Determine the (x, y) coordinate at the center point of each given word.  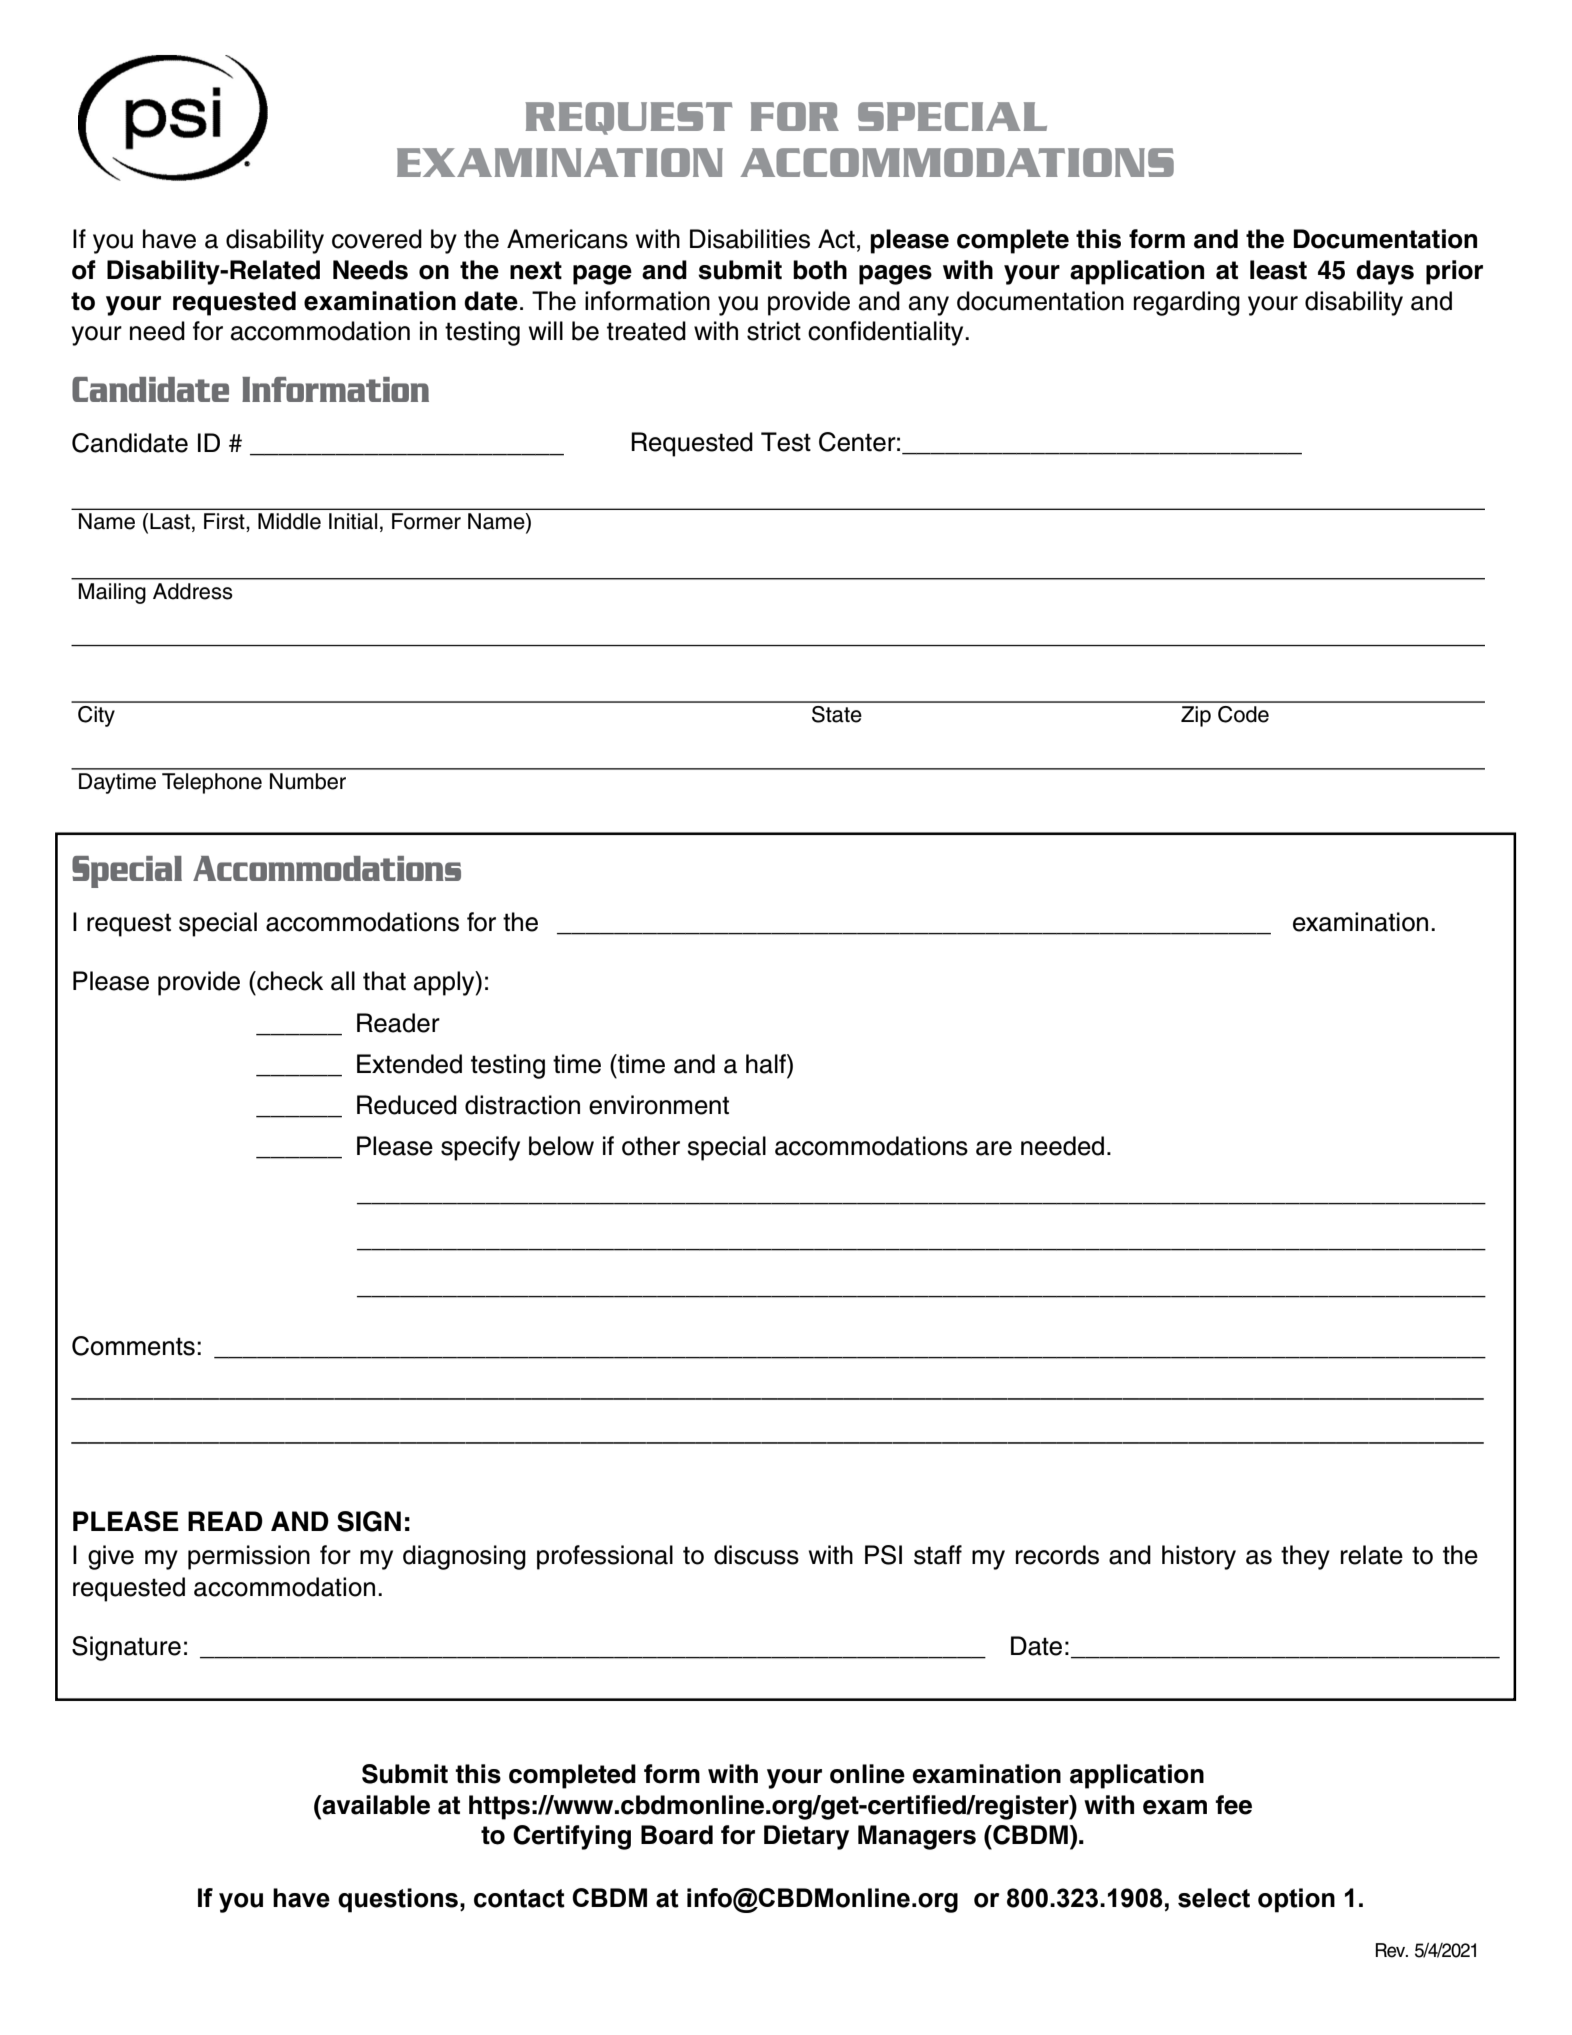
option (1296, 1900)
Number (308, 781)
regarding (1187, 303)
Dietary (806, 1837)
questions (398, 1900)
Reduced (407, 1105)
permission (249, 1557)
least (1278, 270)
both (820, 270)
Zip (1196, 716)
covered (377, 239)
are (994, 1148)
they (1305, 1557)
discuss (756, 1555)
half (767, 1064)
